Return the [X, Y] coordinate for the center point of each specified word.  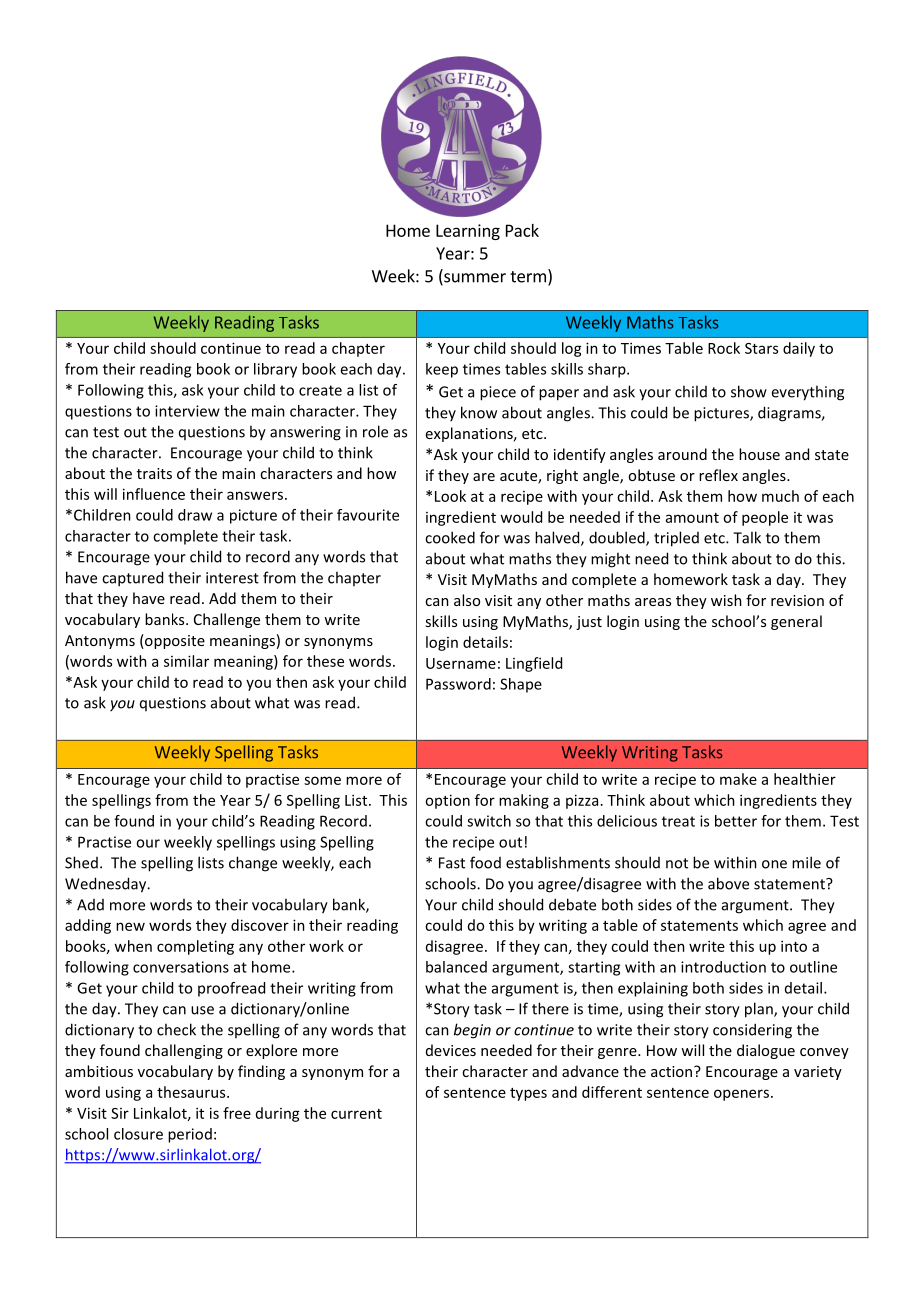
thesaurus [192, 1092]
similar [186, 661]
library [275, 370]
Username [461, 663]
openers [743, 1095]
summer [474, 279]
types [528, 1094]
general [796, 622]
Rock [724, 348]
